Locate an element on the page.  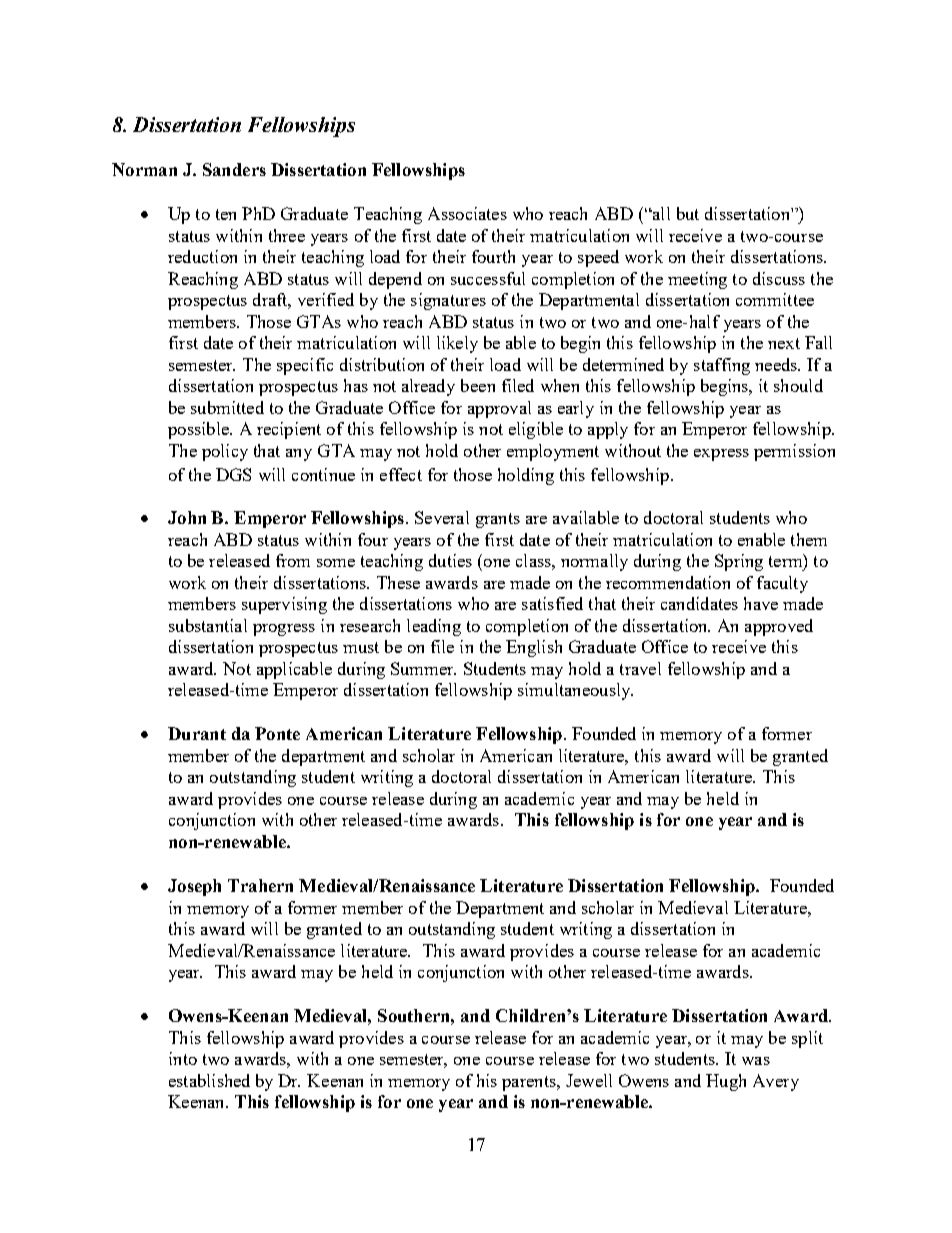
split is located at coordinates (807, 1039).
